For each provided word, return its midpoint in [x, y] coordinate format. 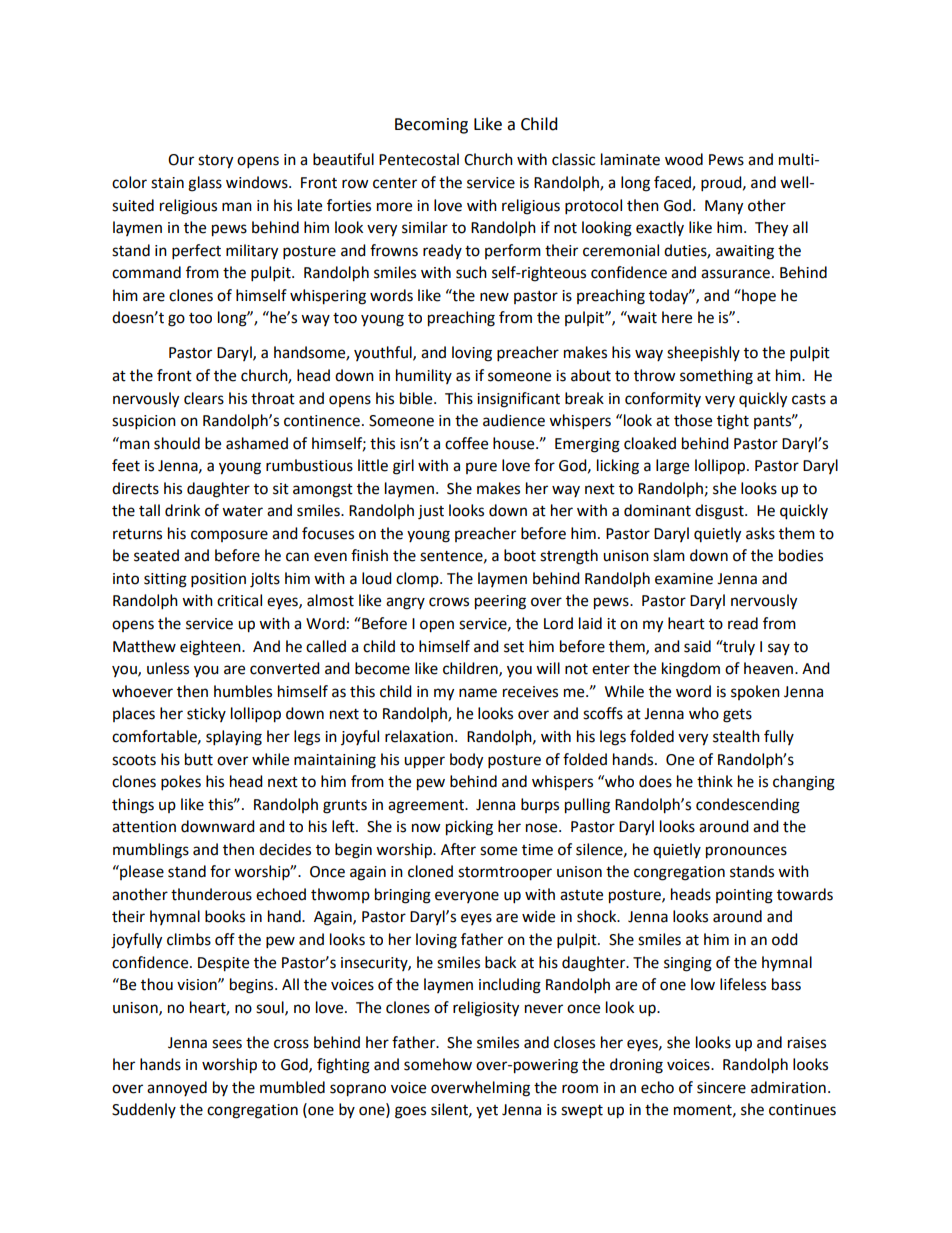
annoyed [177, 1088]
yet [487, 1111]
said [697, 646]
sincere [721, 1088]
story [215, 162]
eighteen [211, 648]
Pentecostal [419, 159]
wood [684, 159]
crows [449, 602]
